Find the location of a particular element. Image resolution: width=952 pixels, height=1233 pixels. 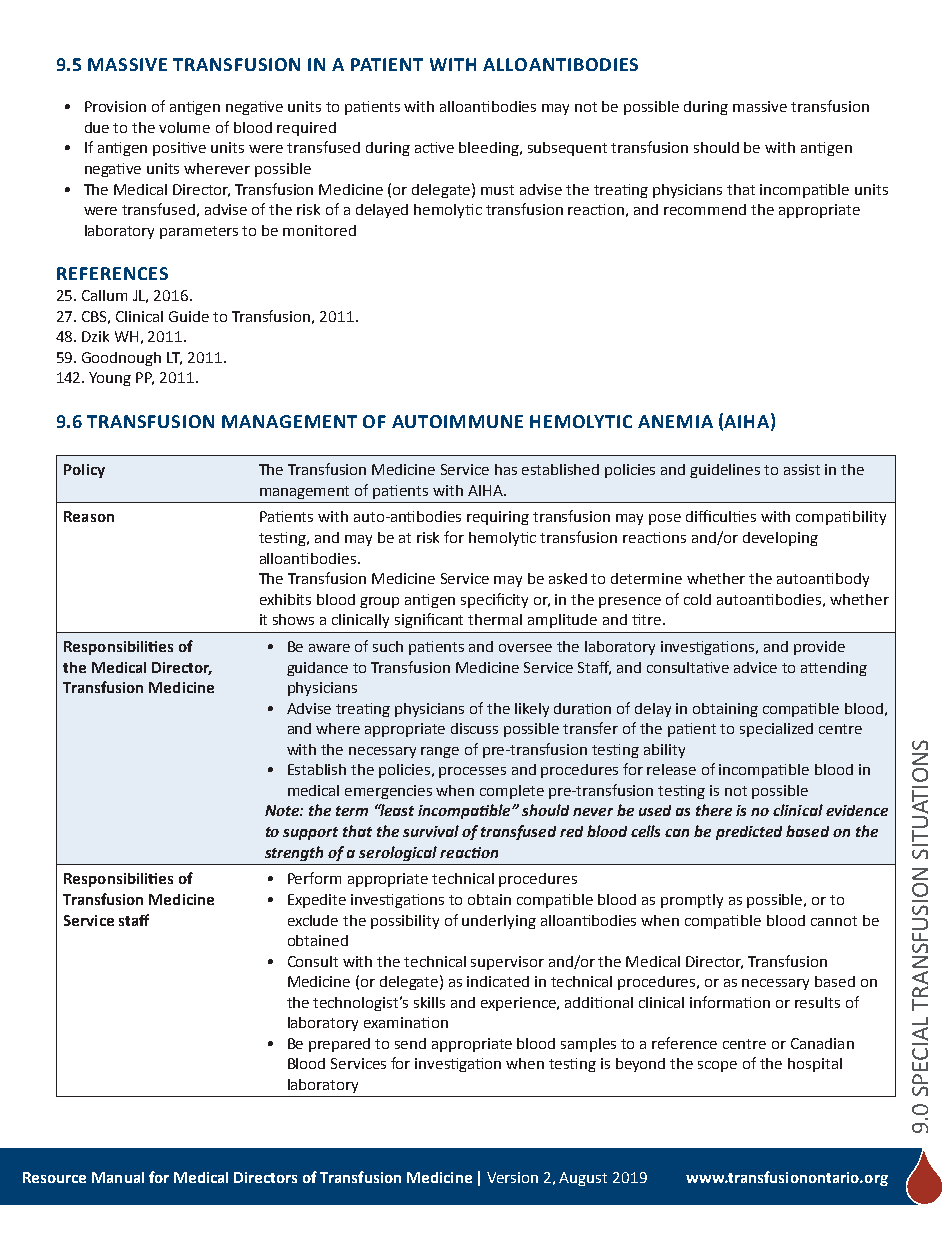

advice is located at coordinates (755, 667).
